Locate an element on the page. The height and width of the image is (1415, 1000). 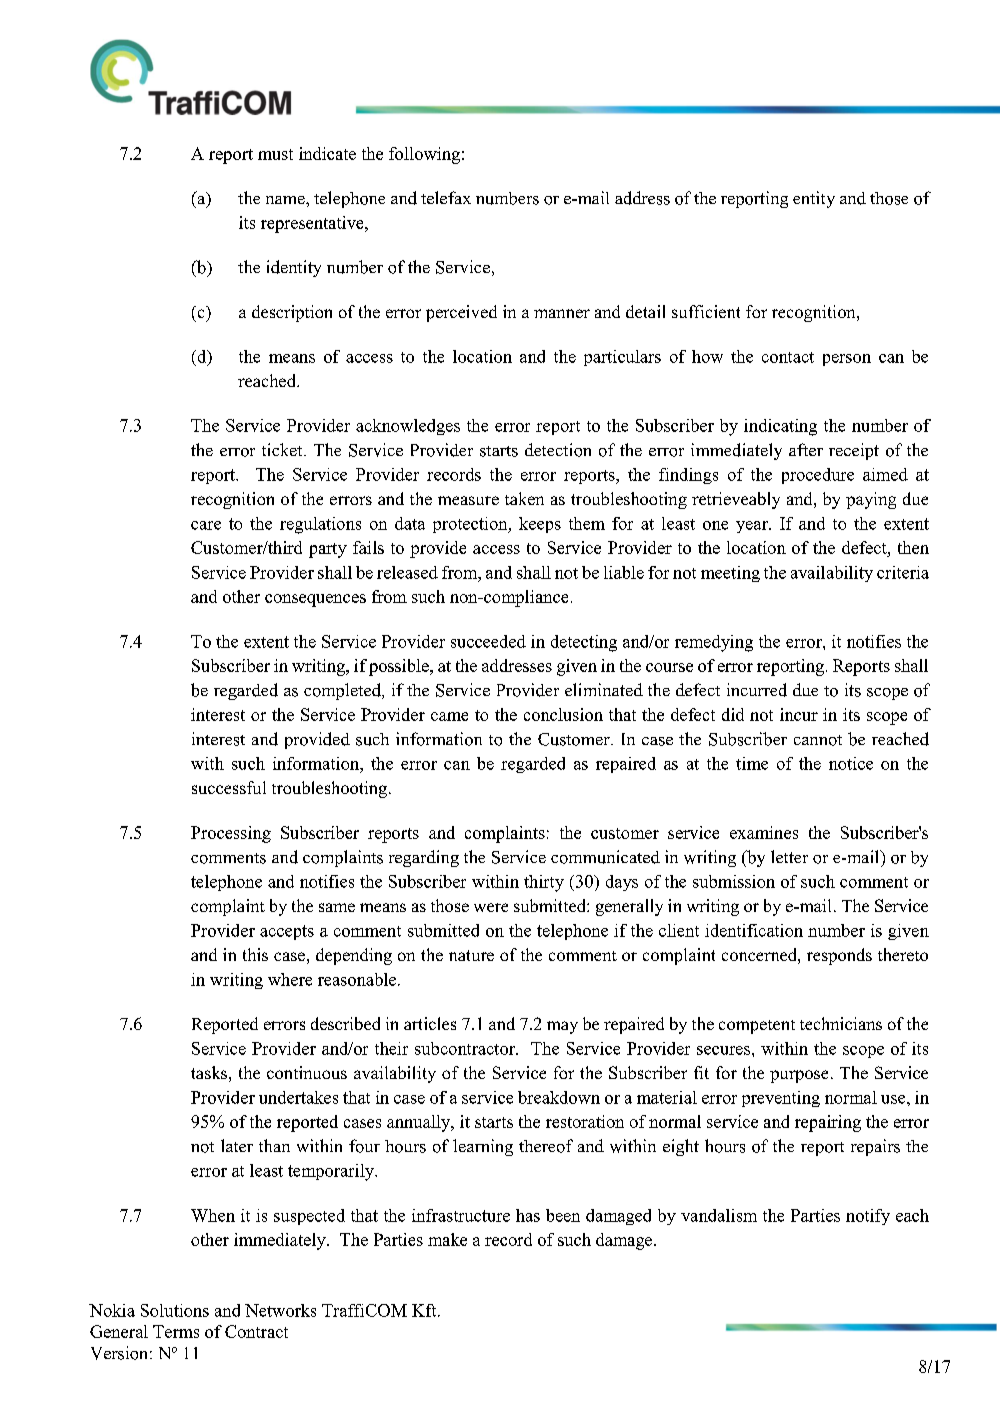
responds is located at coordinates (839, 956).
